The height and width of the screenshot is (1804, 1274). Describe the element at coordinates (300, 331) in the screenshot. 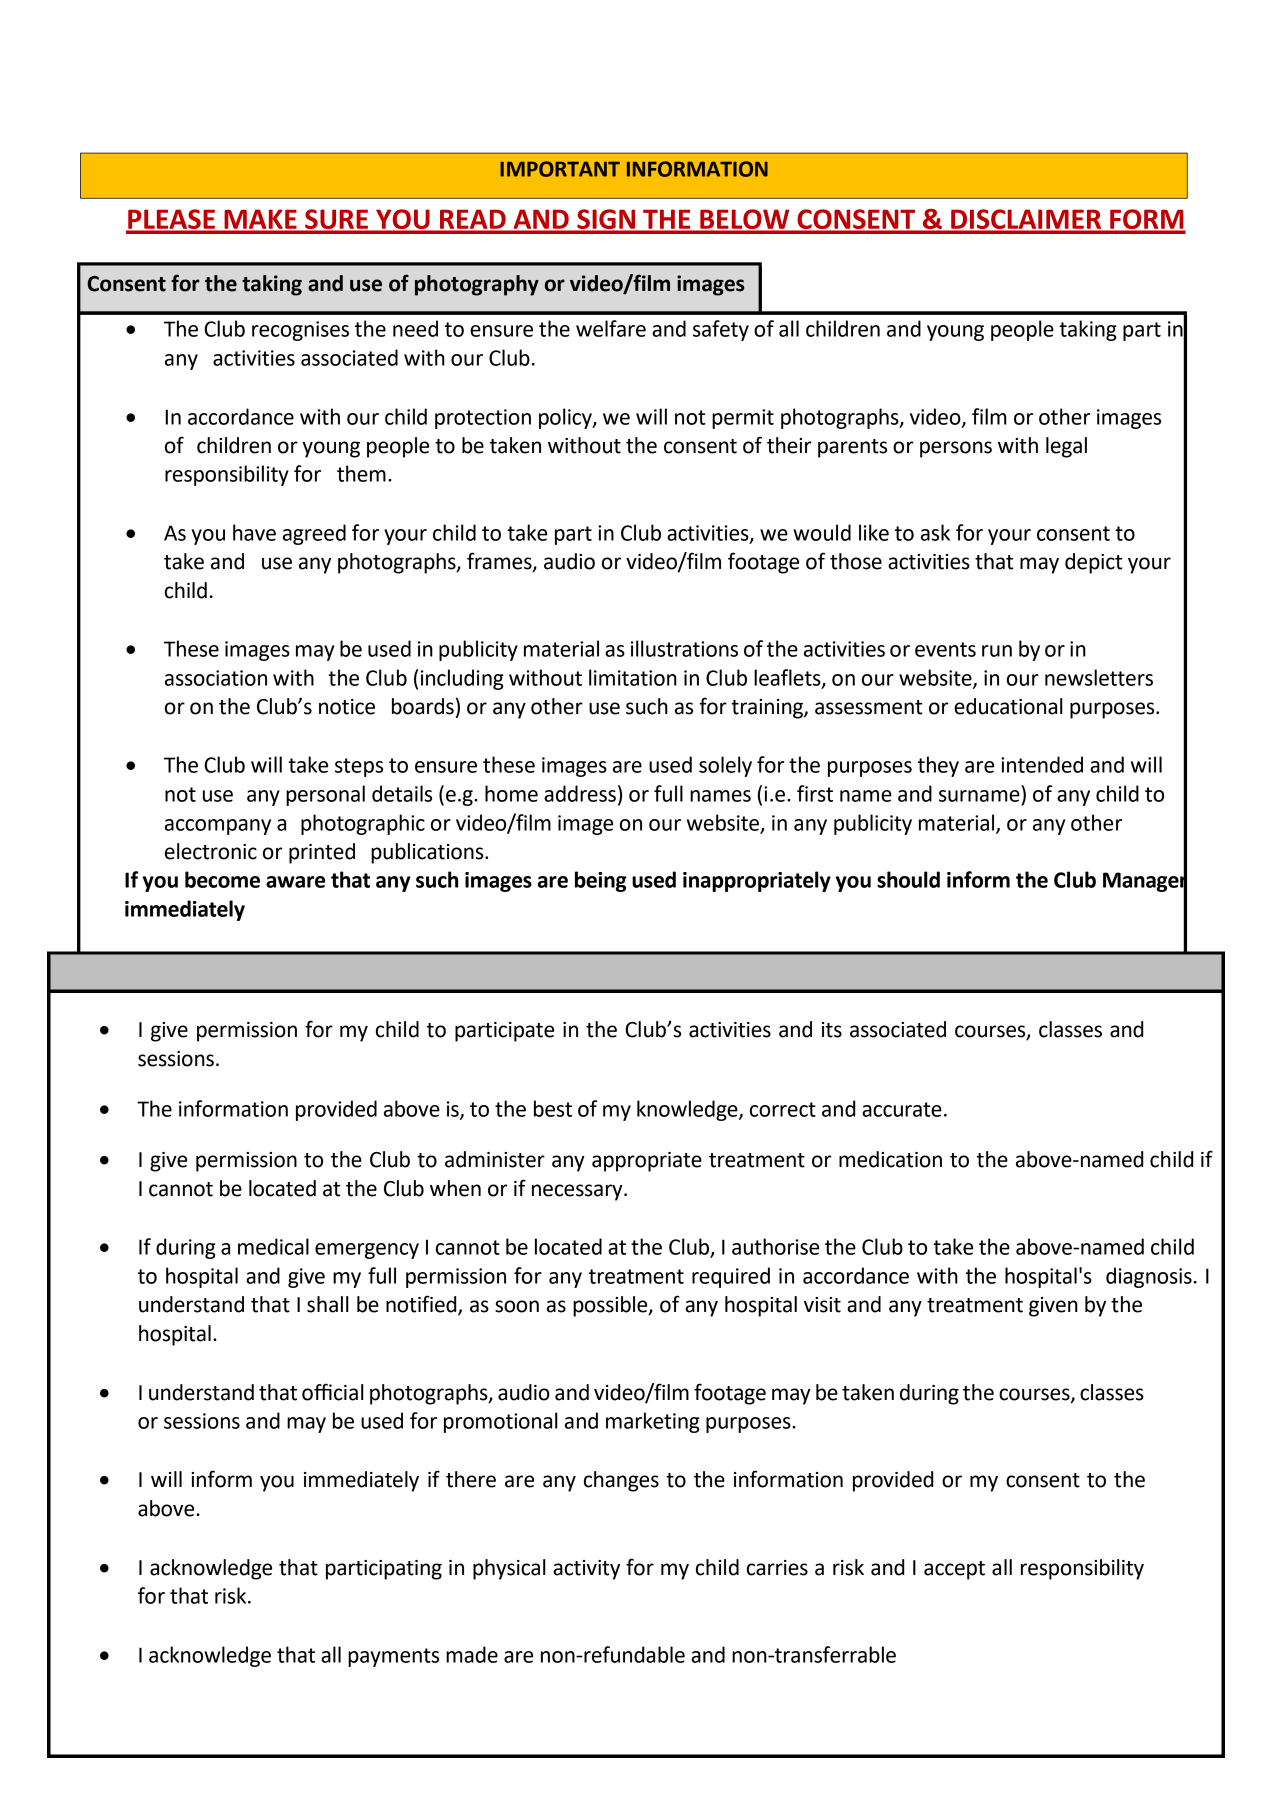

I see `recognises` at that location.
